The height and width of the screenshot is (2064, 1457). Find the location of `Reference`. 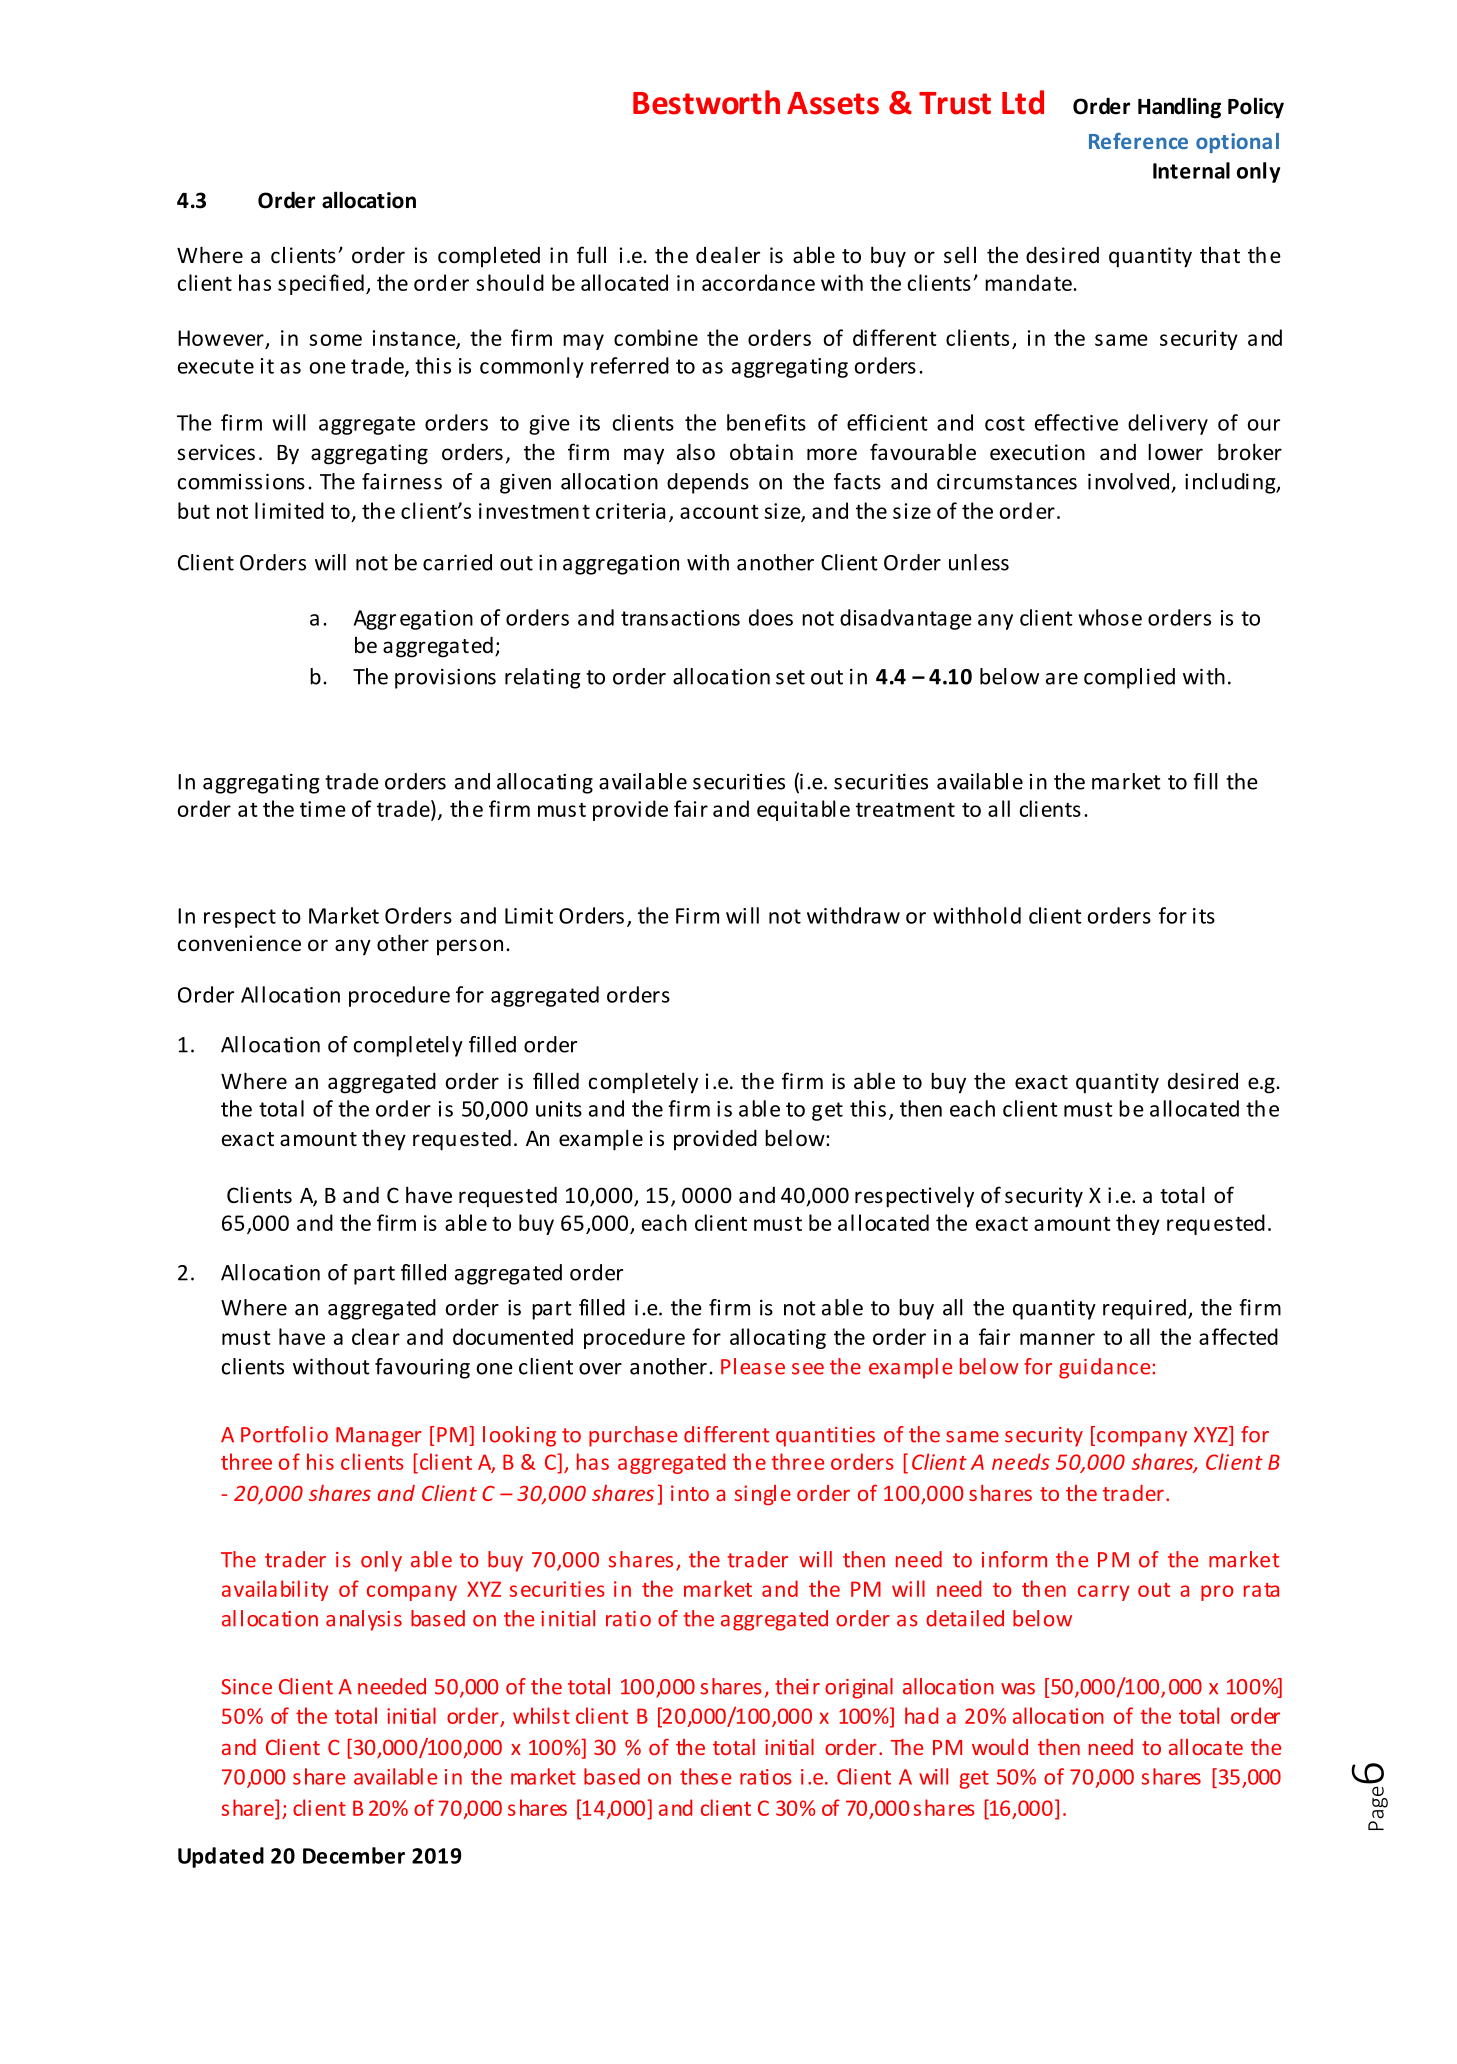

Reference is located at coordinates (1138, 141).
